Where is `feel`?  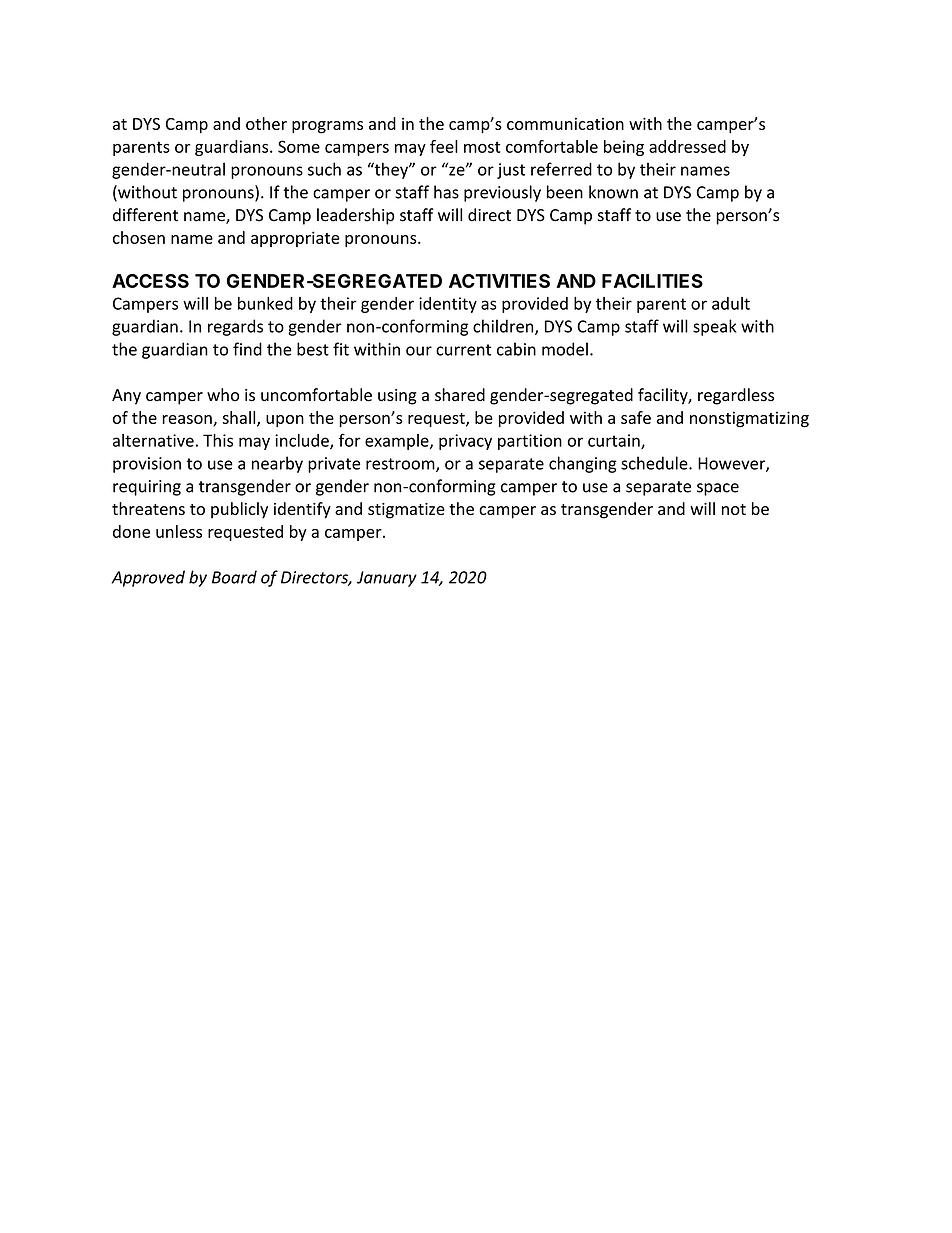
feel is located at coordinates (444, 146).
